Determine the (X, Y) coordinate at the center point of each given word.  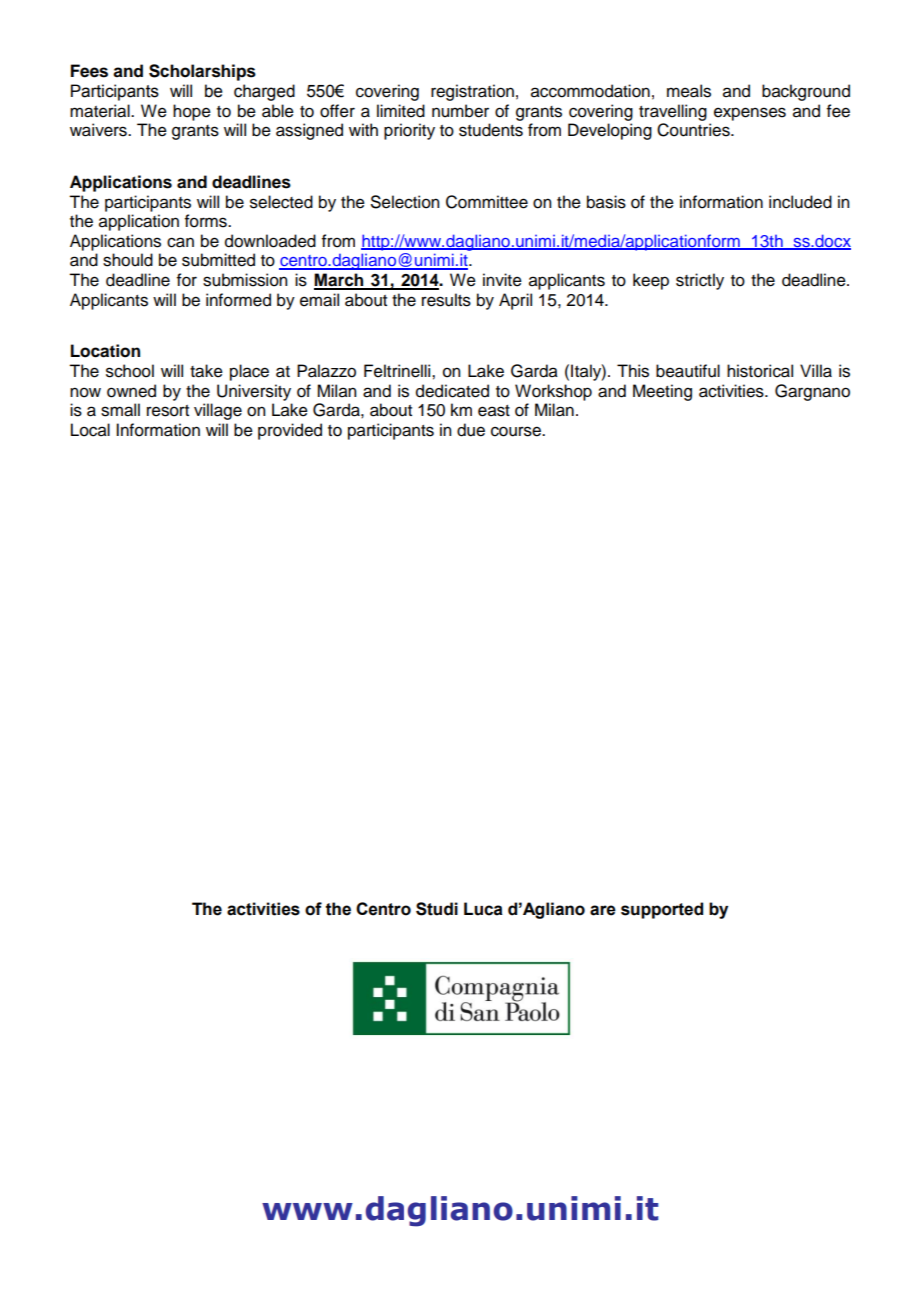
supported (662, 910)
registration (472, 92)
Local (90, 430)
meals (689, 91)
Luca (483, 909)
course (517, 431)
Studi (437, 909)
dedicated (452, 391)
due (471, 430)
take (206, 371)
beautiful (688, 371)
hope (192, 112)
